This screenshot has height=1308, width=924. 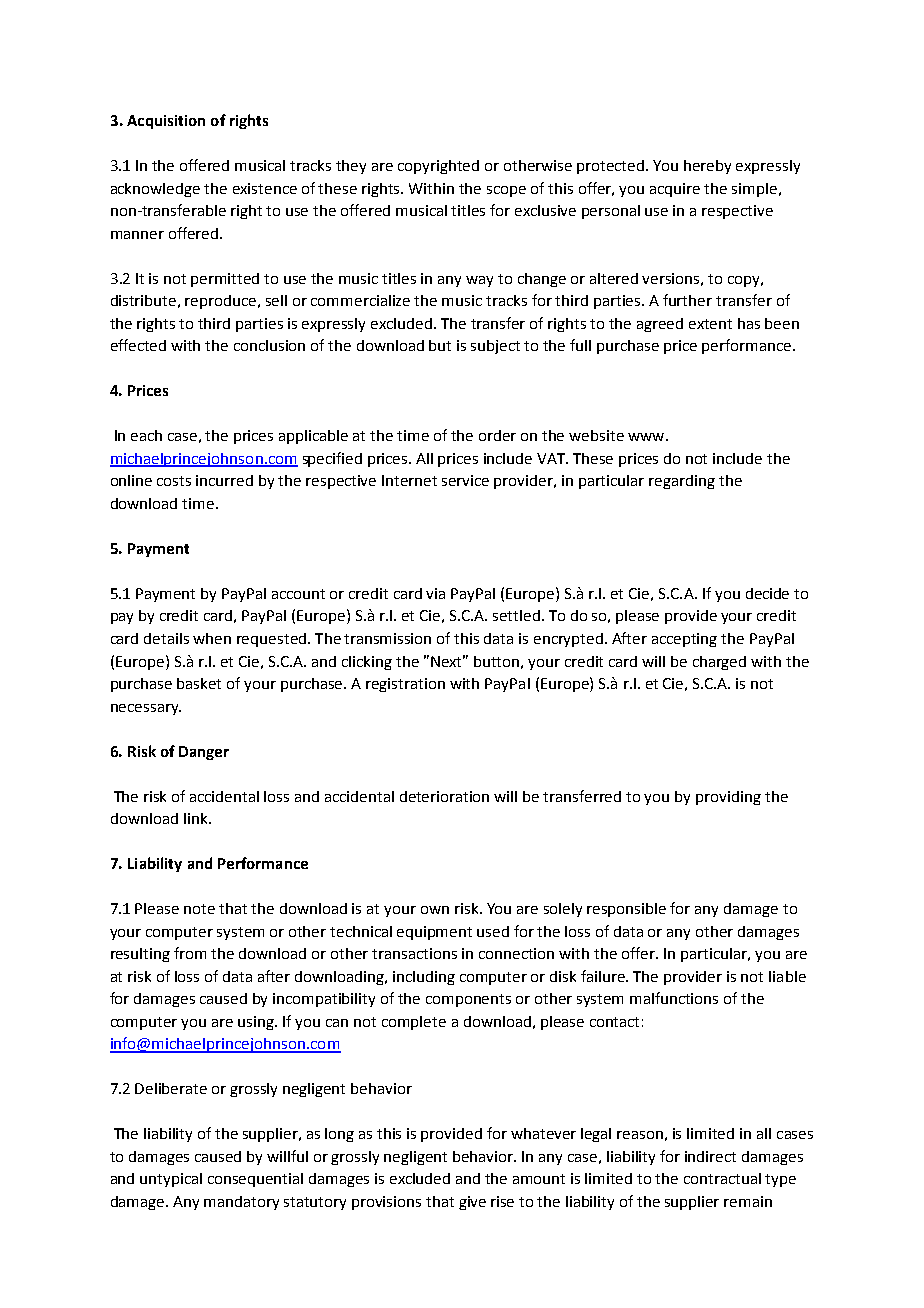 I want to click on scope, so click(x=506, y=191).
